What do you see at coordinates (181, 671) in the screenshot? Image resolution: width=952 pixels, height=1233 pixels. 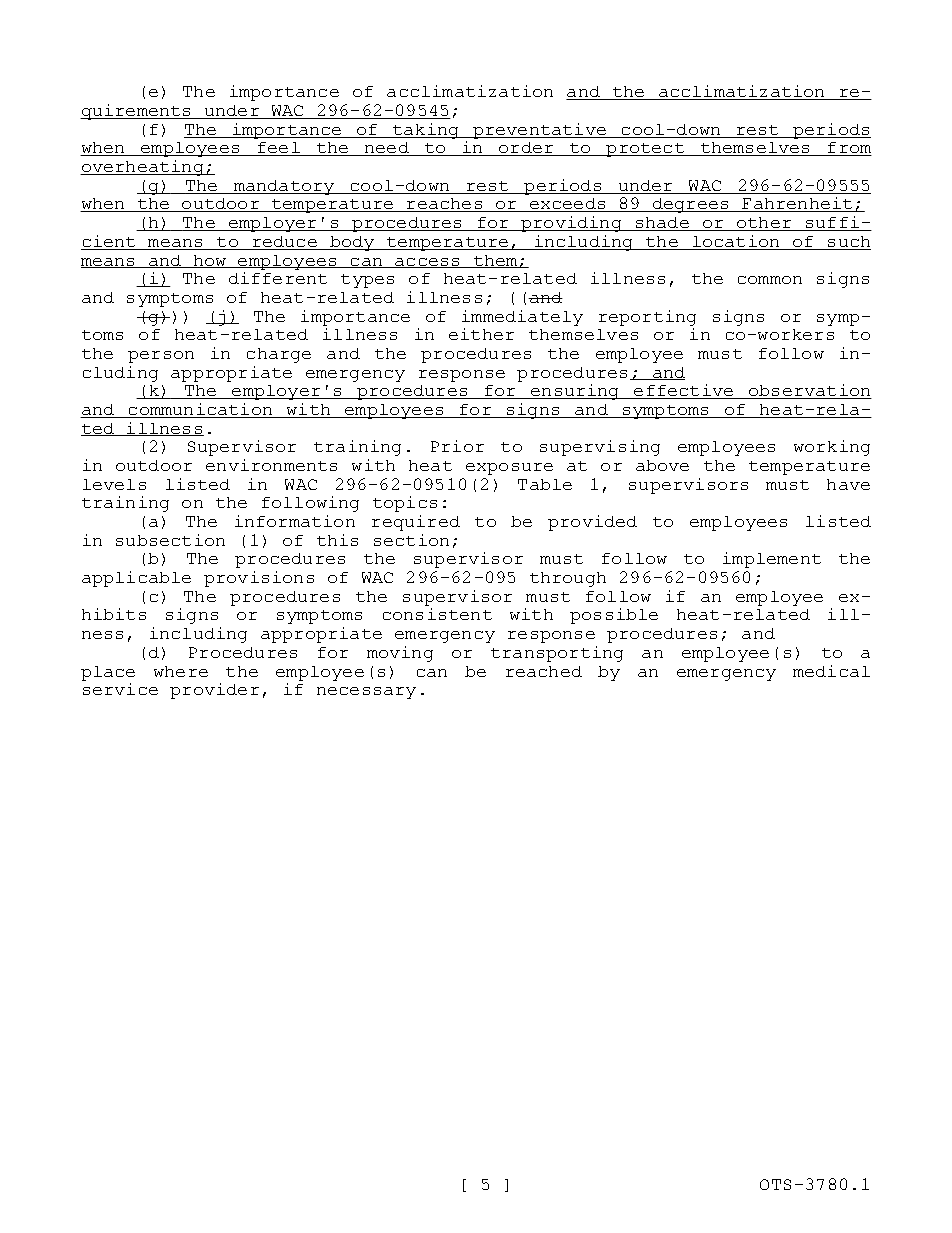 I see `where` at bounding box center [181, 671].
